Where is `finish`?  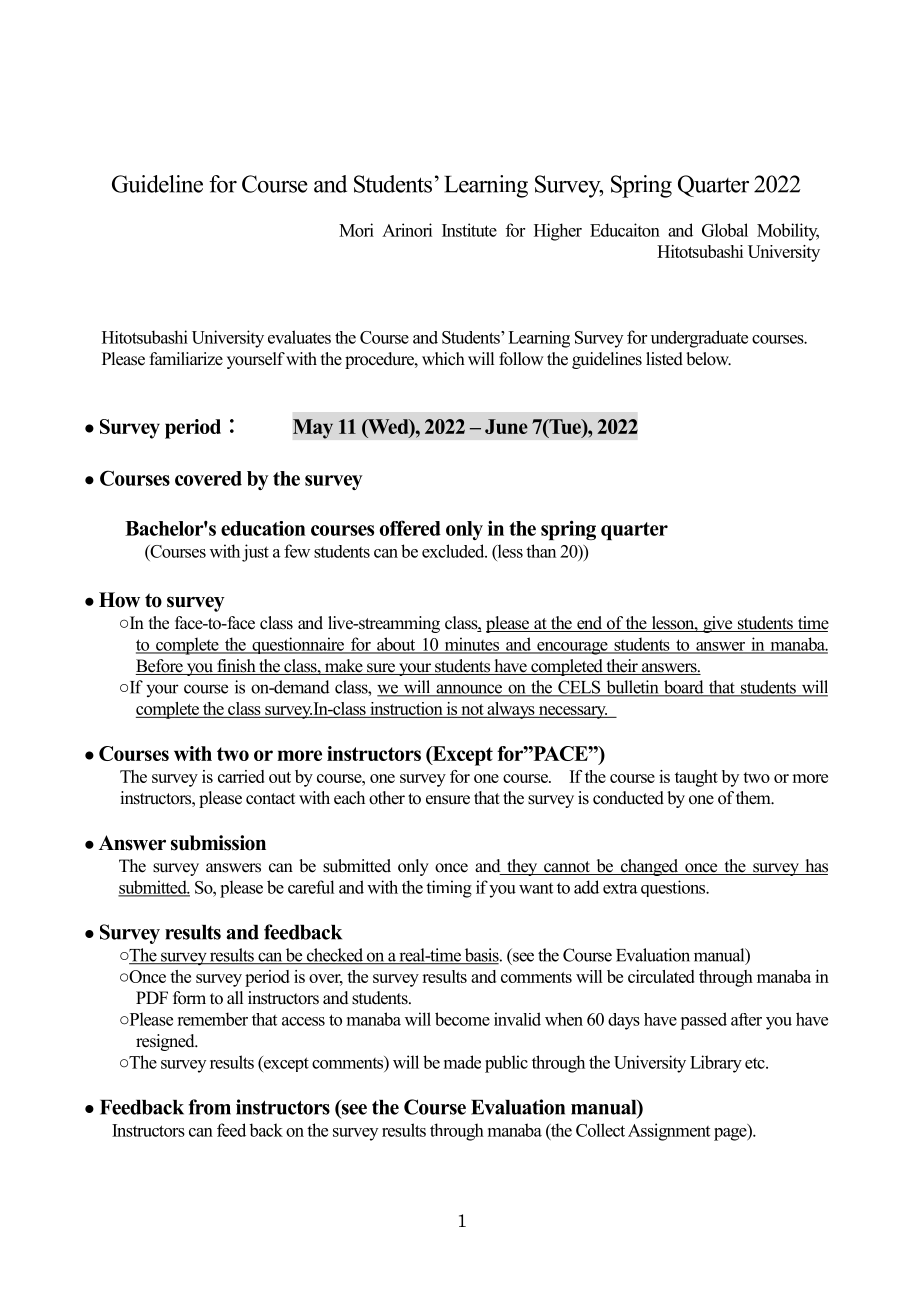
finish is located at coordinates (236, 667).
